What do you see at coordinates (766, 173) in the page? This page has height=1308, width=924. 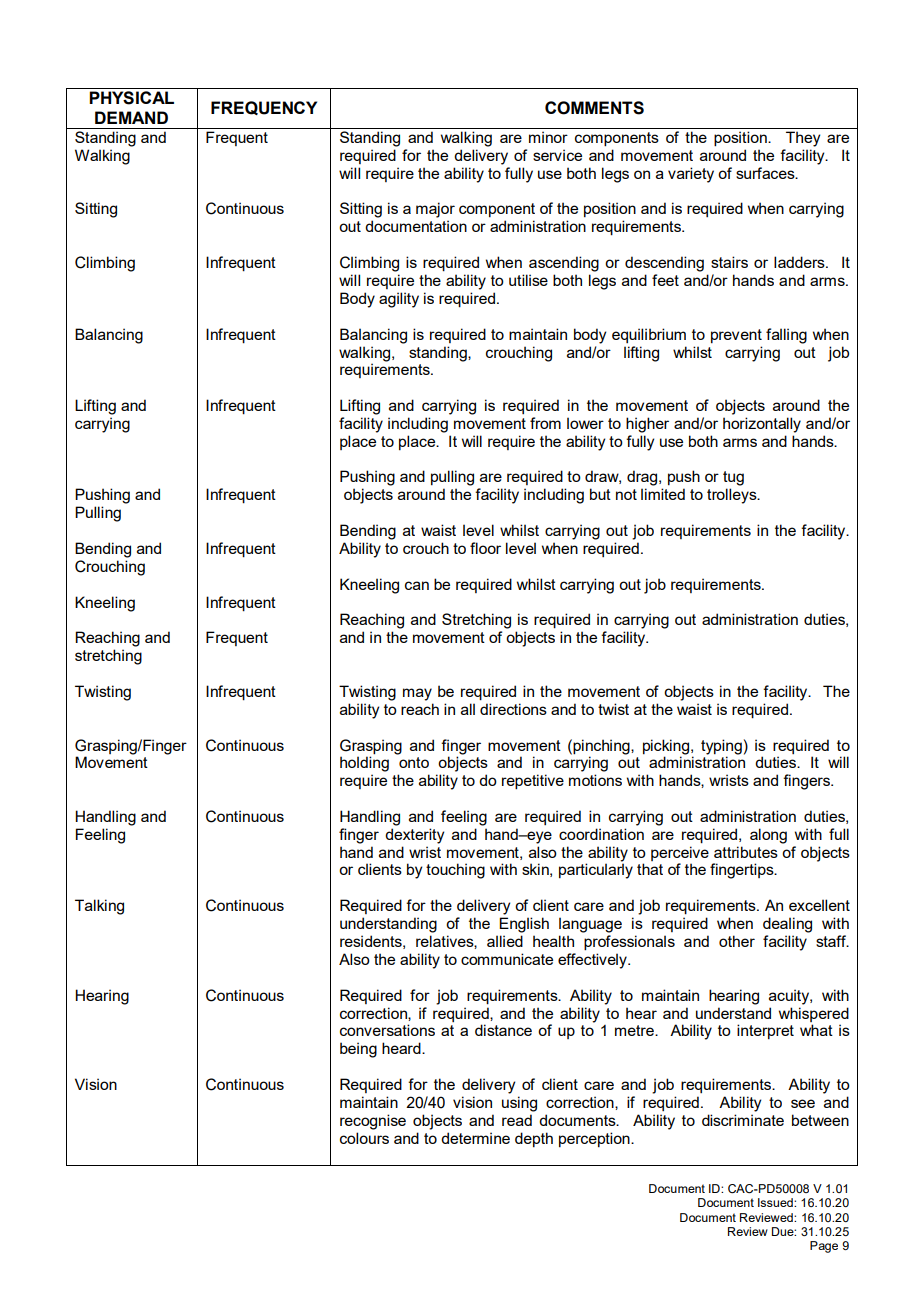 I see `surfaces` at bounding box center [766, 173].
